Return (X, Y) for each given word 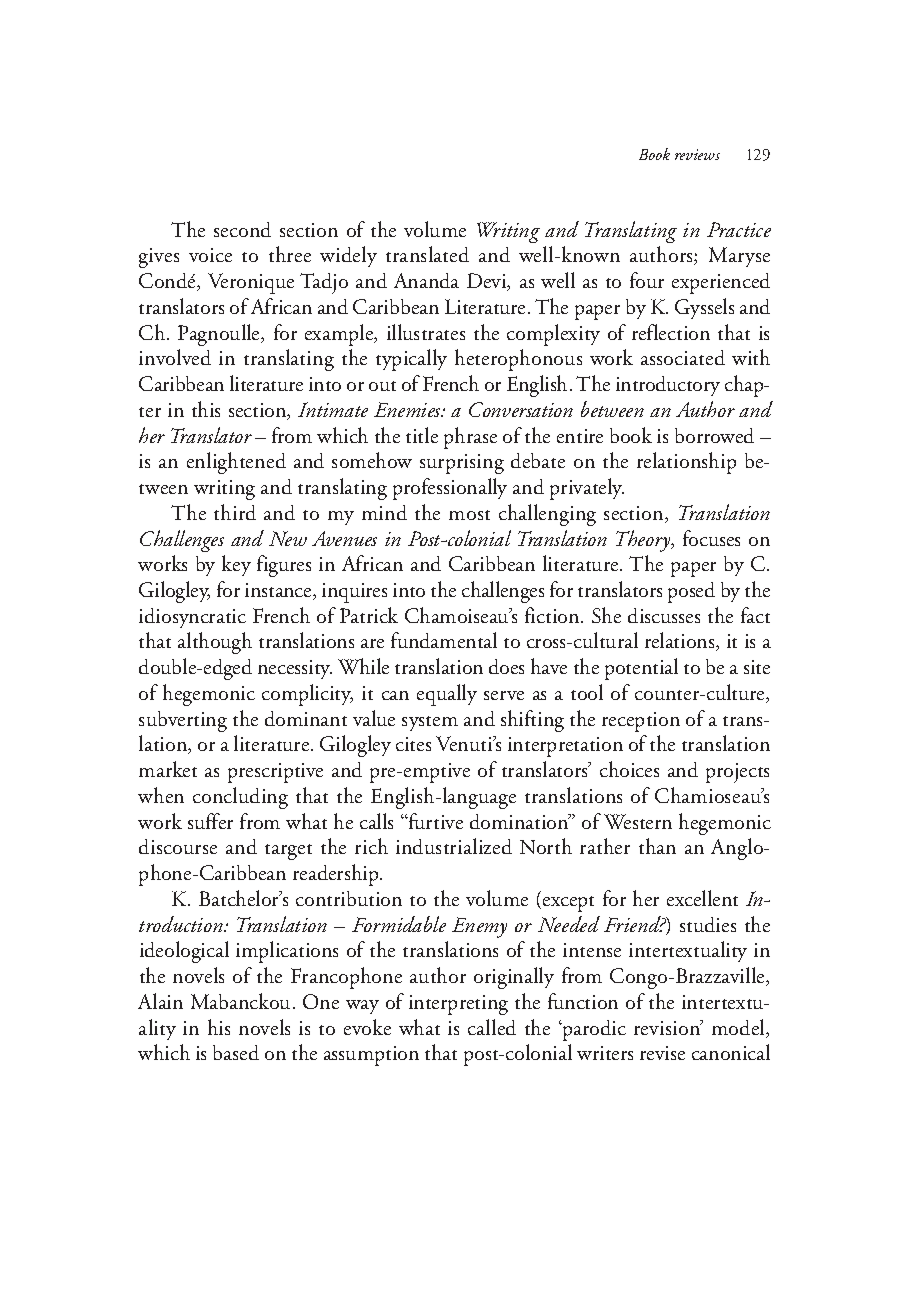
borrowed (714, 435)
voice (210, 255)
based (236, 1052)
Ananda (426, 280)
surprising (462, 464)
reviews (697, 154)
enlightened (236, 463)
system (430, 723)
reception (641, 722)
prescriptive (275, 773)
